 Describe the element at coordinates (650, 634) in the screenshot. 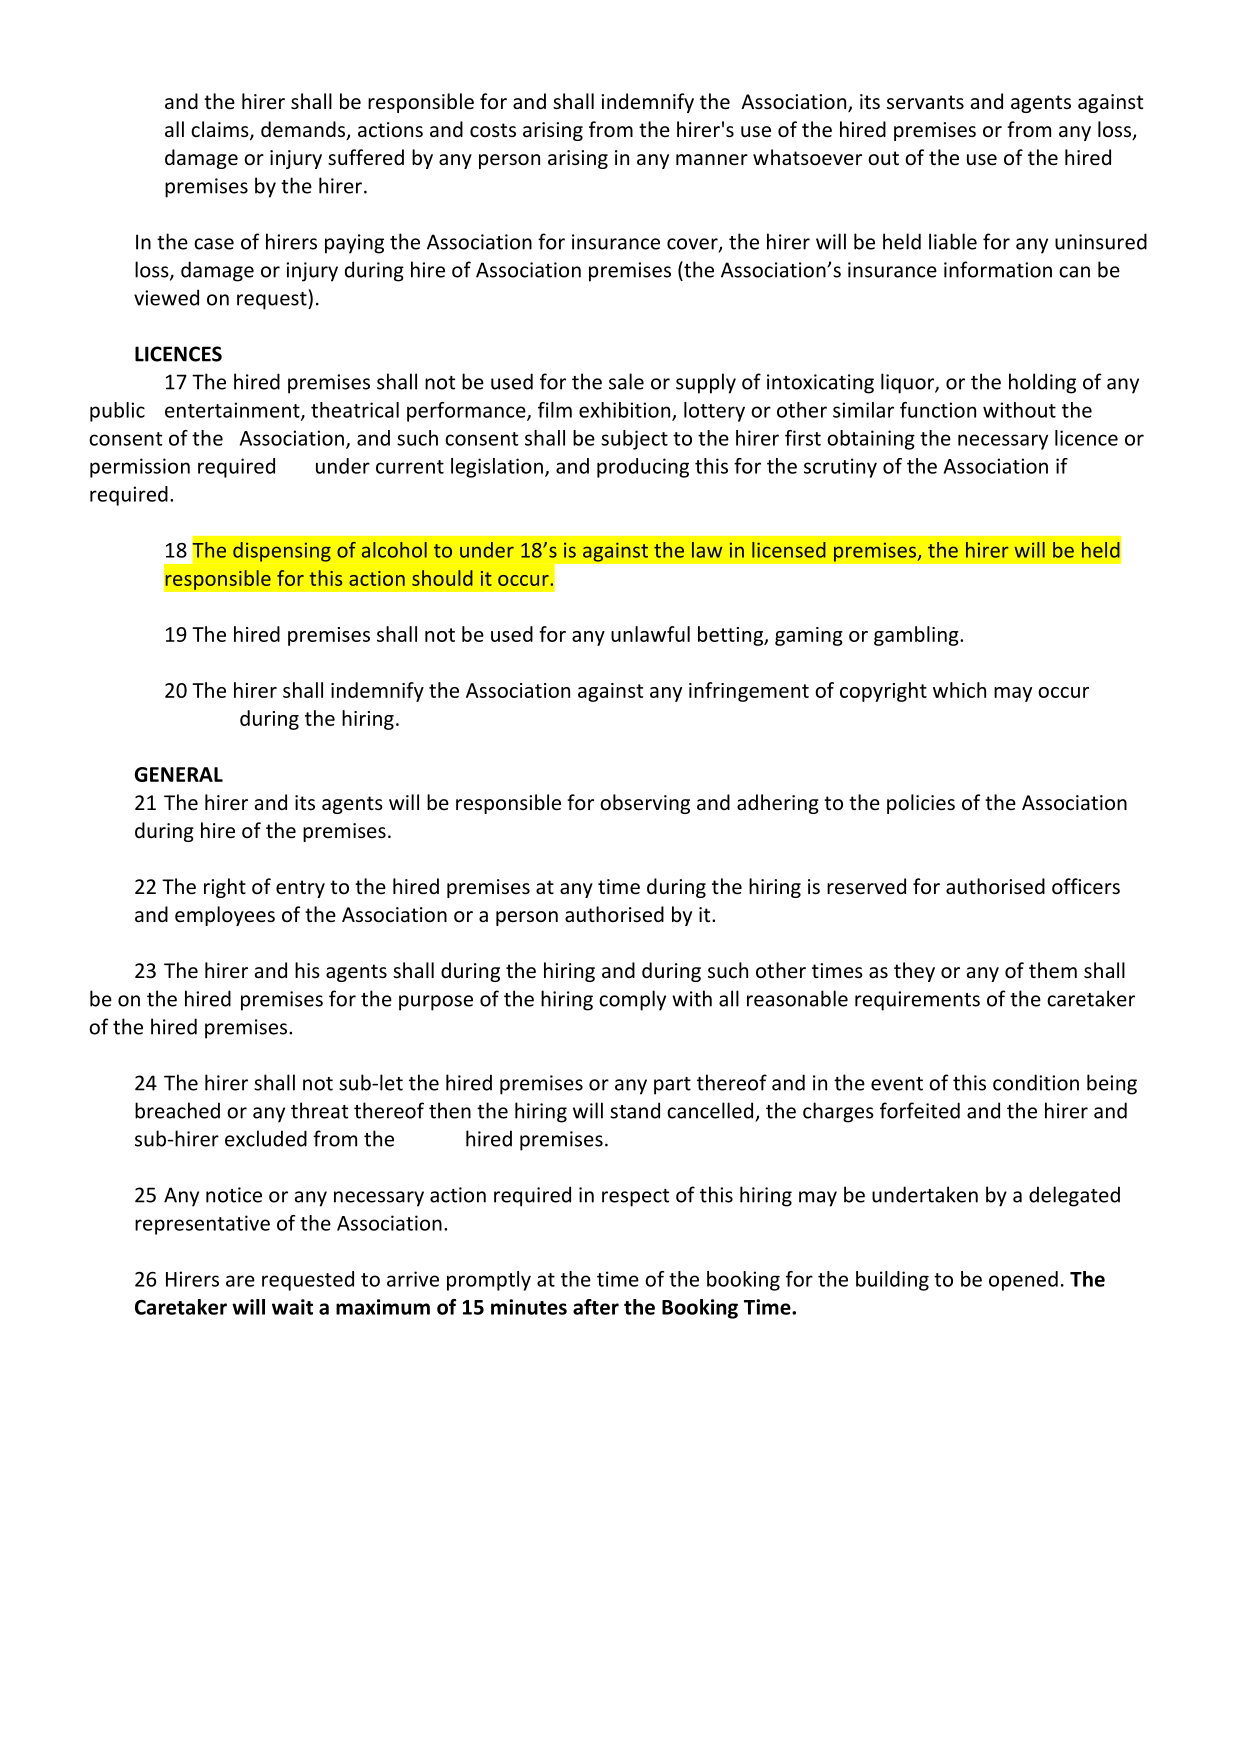

I see `unlawful` at that location.
